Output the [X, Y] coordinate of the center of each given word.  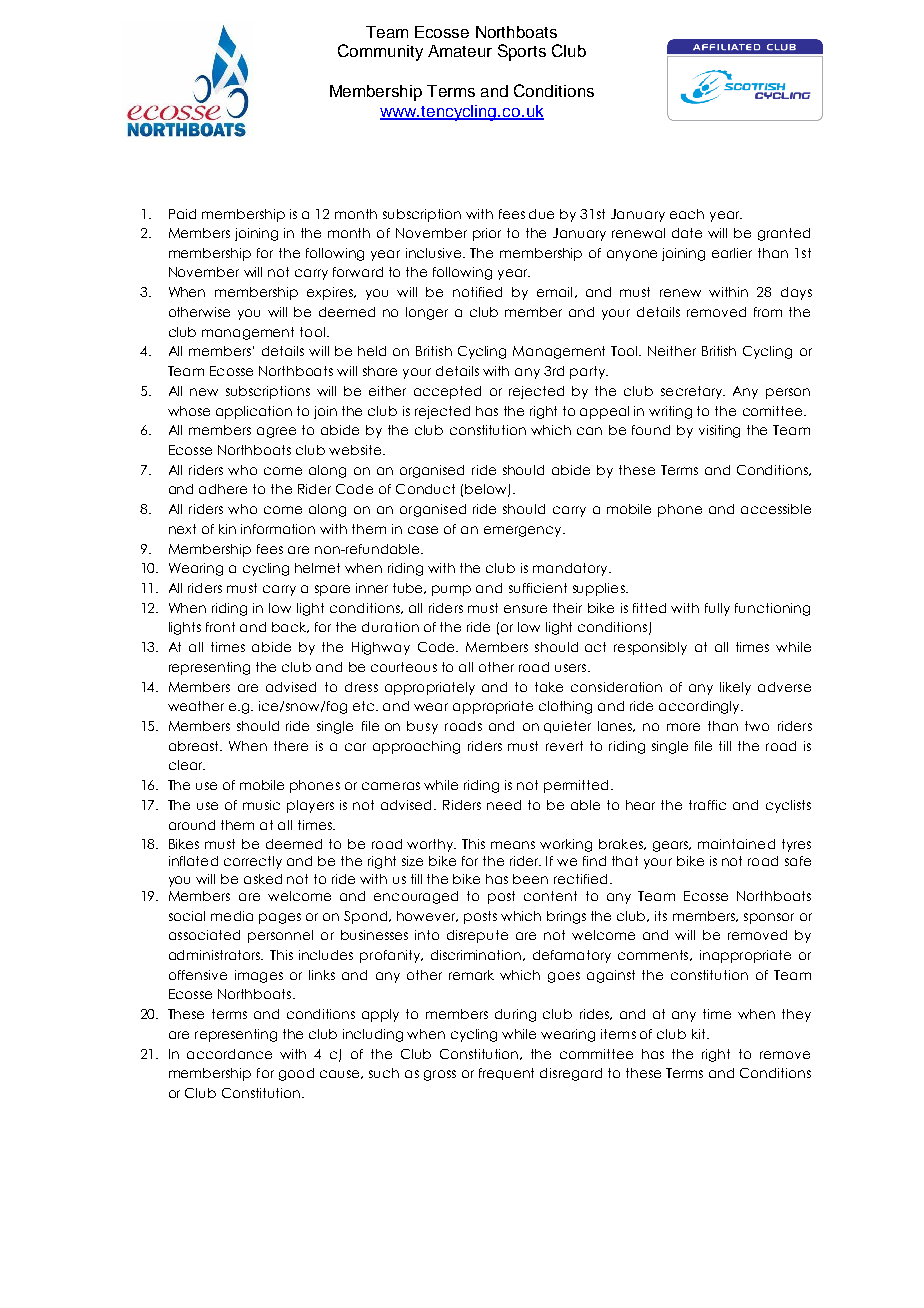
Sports [522, 52]
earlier [732, 253]
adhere [223, 489]
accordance [229, 1054]
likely [735, 688]
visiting [719, 431]
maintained [736, 844]
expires [331, 293]
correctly [253, 862]
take [549, 687]
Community [380, 52]
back [290, 627]
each [687, 214]
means [513, 845]
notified [477, 292]
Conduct [425, 489]
